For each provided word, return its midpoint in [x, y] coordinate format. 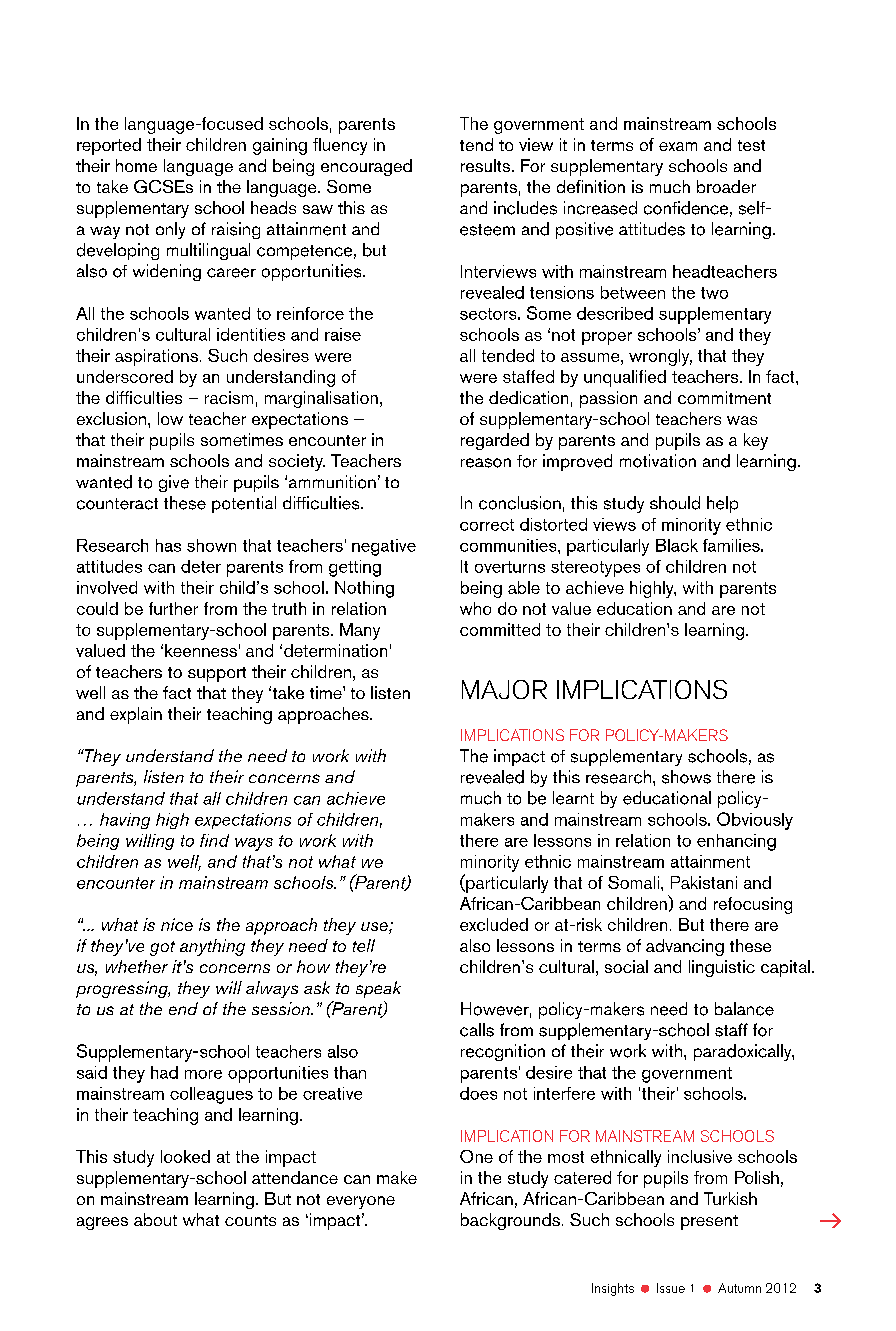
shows [686, 777]
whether [137, 966]
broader [726, 186]
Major [504, 689]
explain [136, 715]
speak [378, 989]
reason [486, 463]
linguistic [722, 968]
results [487, 165]
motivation [658, 461]
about [155, 1219]
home [136, 165]
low [170, 418]
